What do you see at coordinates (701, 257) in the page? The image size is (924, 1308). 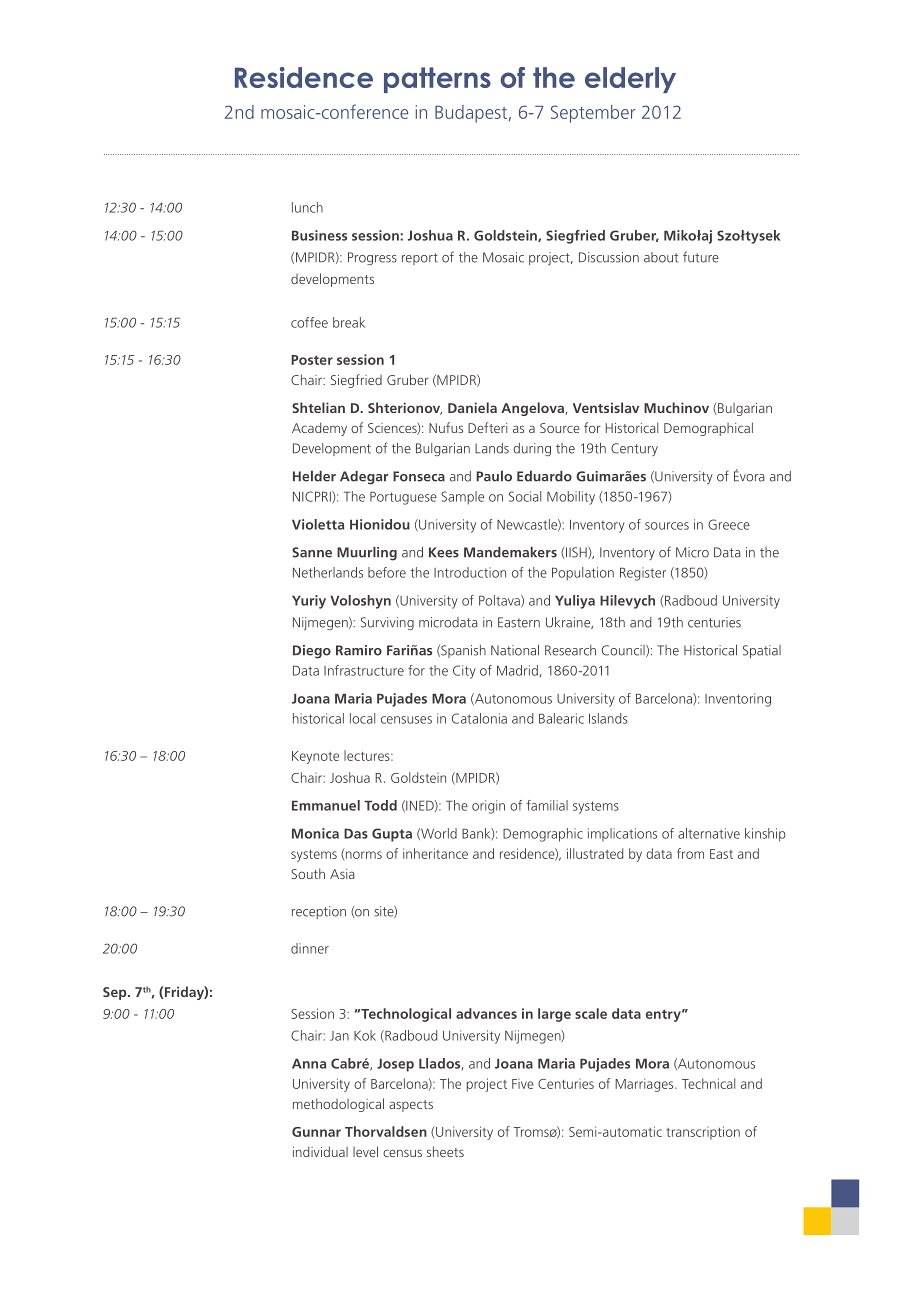 I see `future` at bounding box center [701, 257].
